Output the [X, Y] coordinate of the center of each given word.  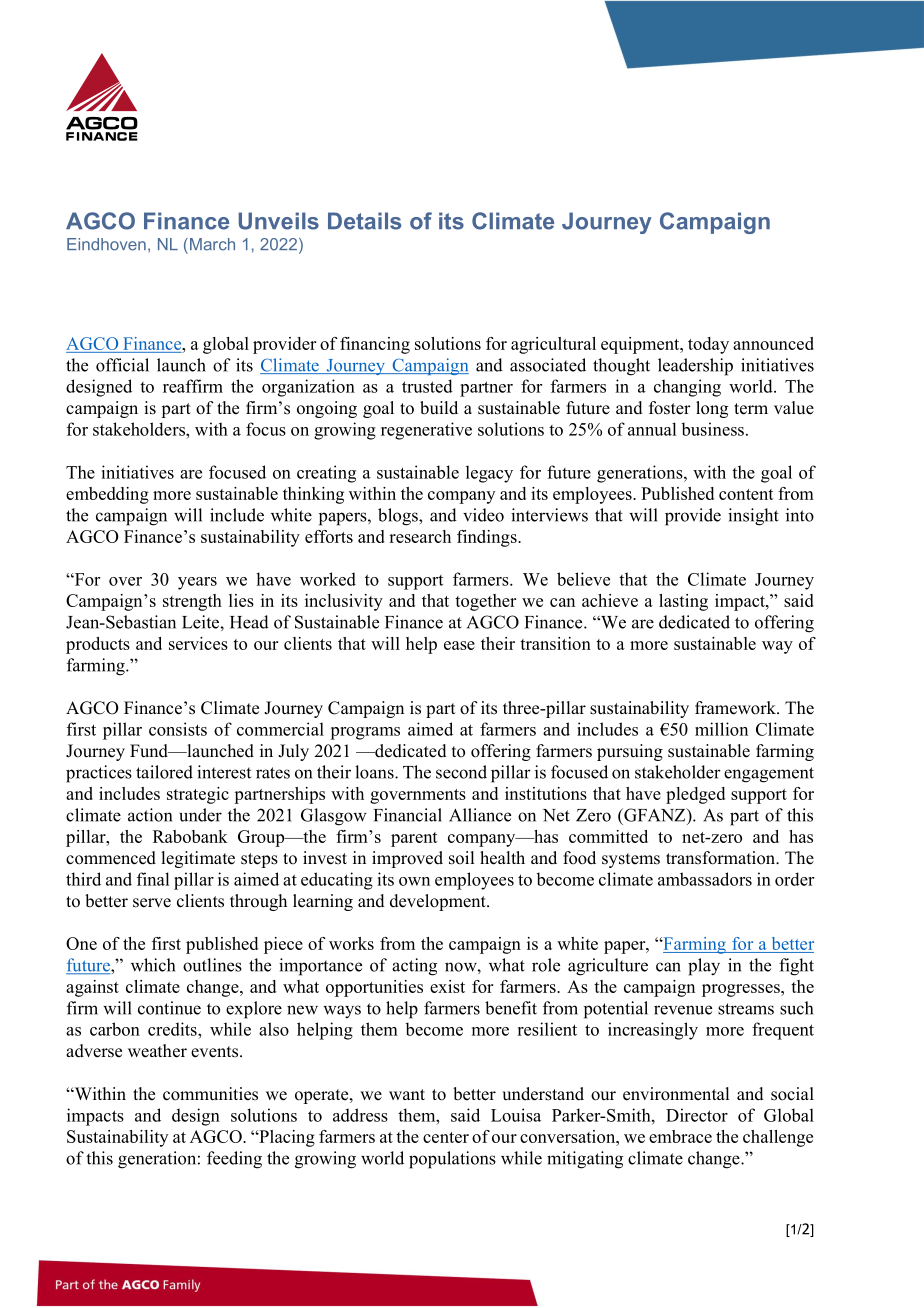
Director [697, 1115]
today [708, 345]
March [211, 244]
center [446, 1137]
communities [210, 1094]
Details [364, 221]
